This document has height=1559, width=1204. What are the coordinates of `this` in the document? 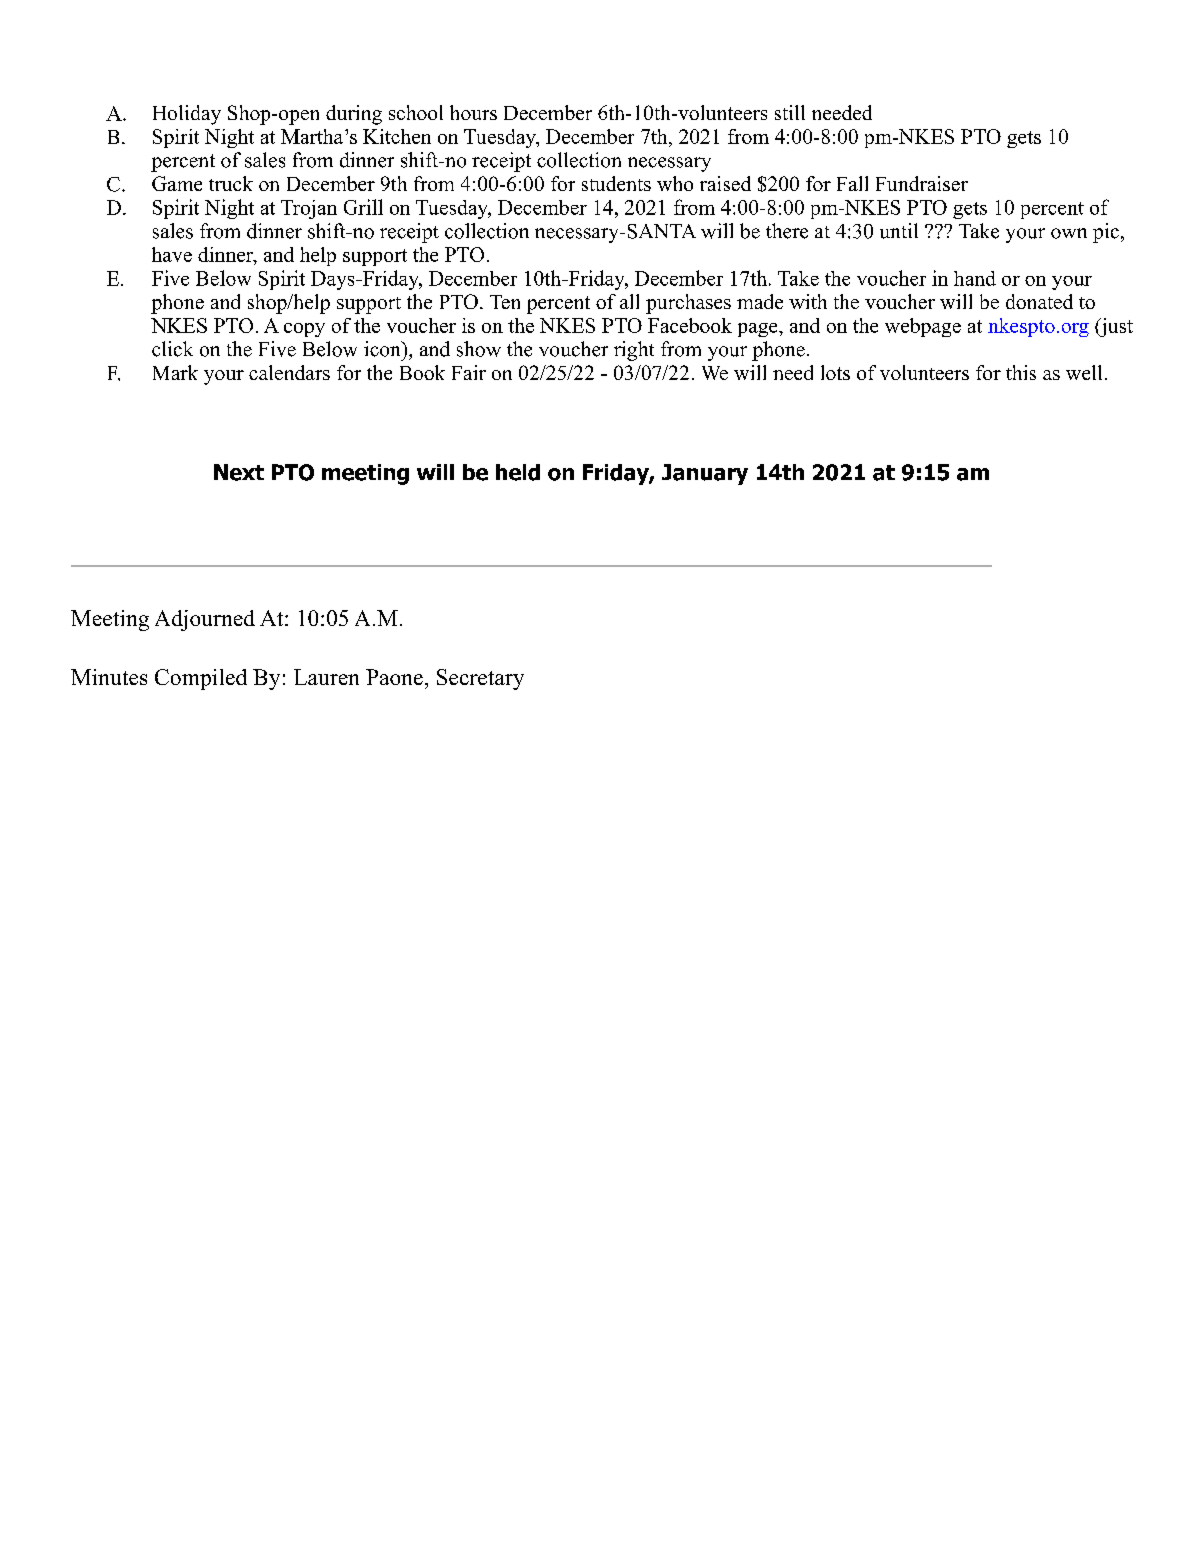 It's located at (1021, 372).
